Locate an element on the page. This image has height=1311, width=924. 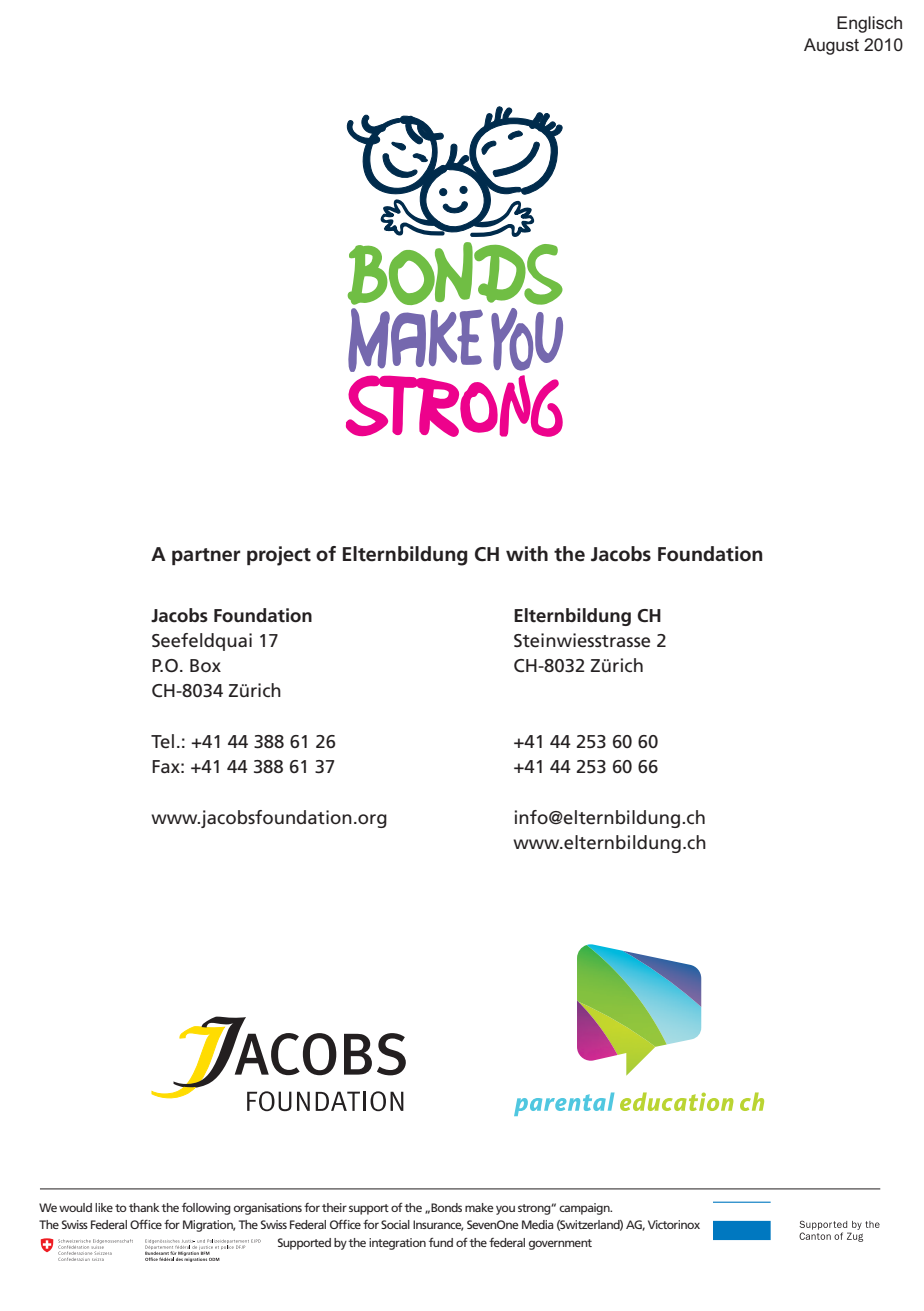
campaign is located at coordinates (585, 1209).
